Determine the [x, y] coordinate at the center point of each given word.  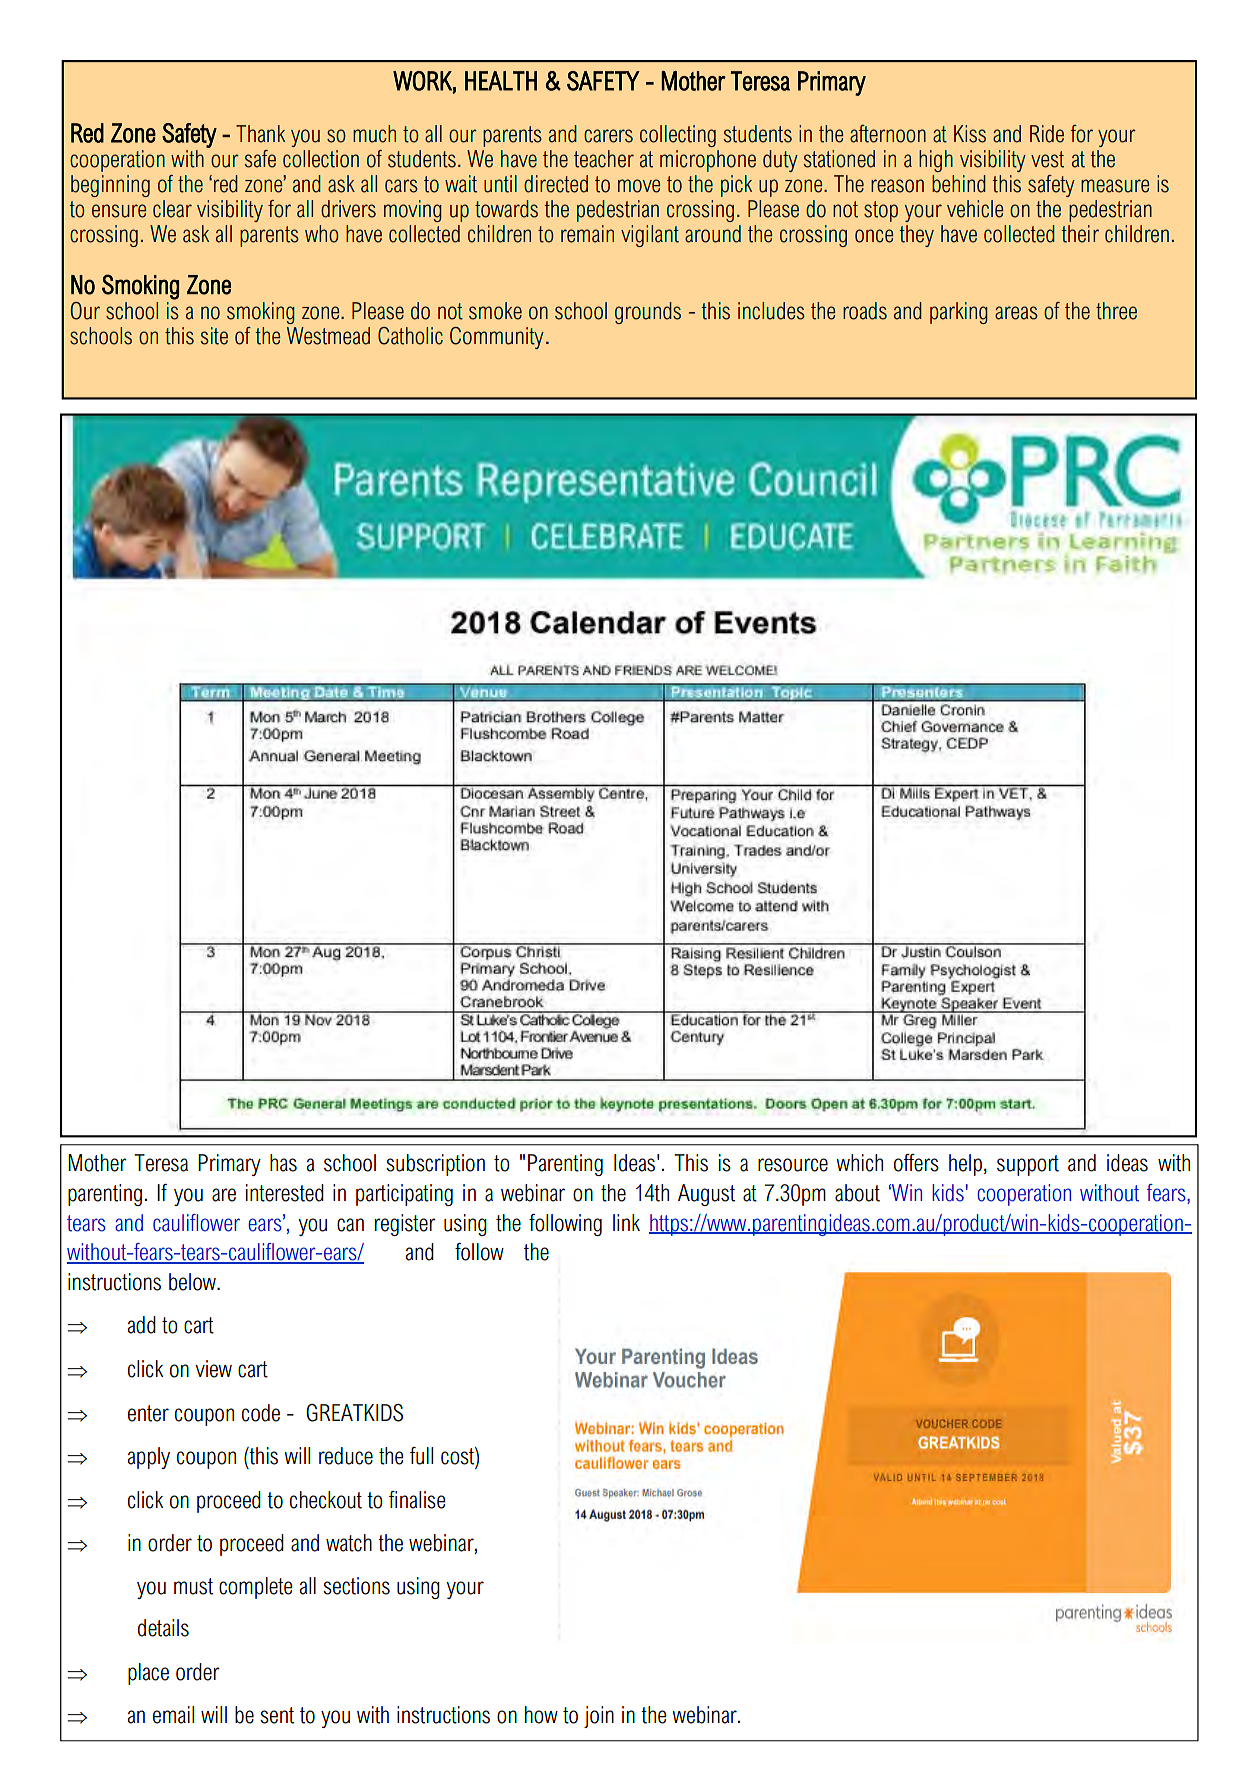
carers [608, 136]
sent [277, 1715]
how [541, 1715]
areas [1016, 313]
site [214, 336]
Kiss [970, 134]
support [1028, 1165]
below [193, 1282]
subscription [435, 1165]
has [283, 1163]
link [626, 1222]
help [965, 1165]
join [599, 1717]
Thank [260, 134]
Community [497, 338]
